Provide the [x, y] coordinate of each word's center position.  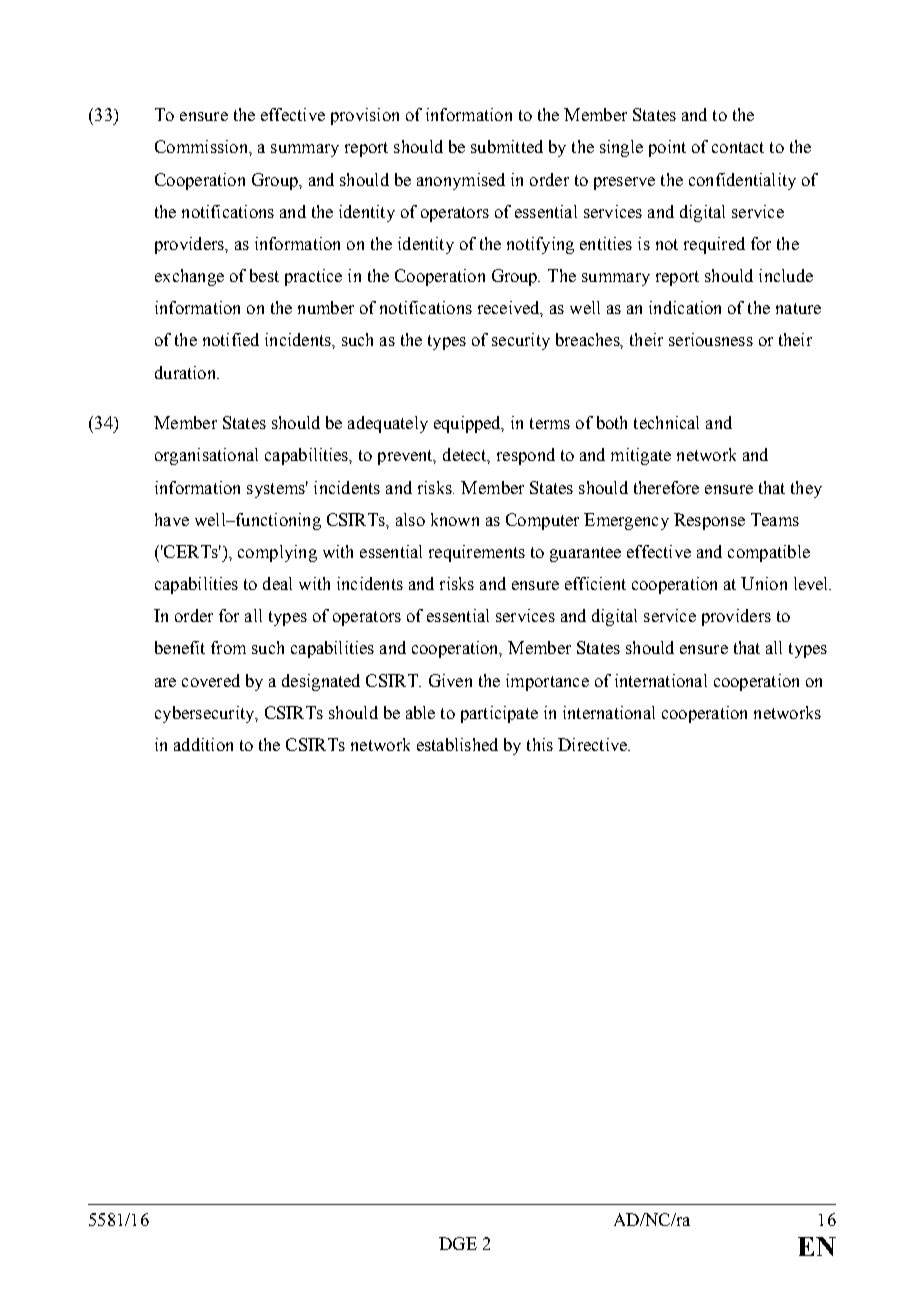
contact [738, 147]
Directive [593, 744]
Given [450, 680]
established [457, 744]
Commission [202, 146]
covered [211, 680]
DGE [458, 1243]
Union [764, 583]
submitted [507, 146]
